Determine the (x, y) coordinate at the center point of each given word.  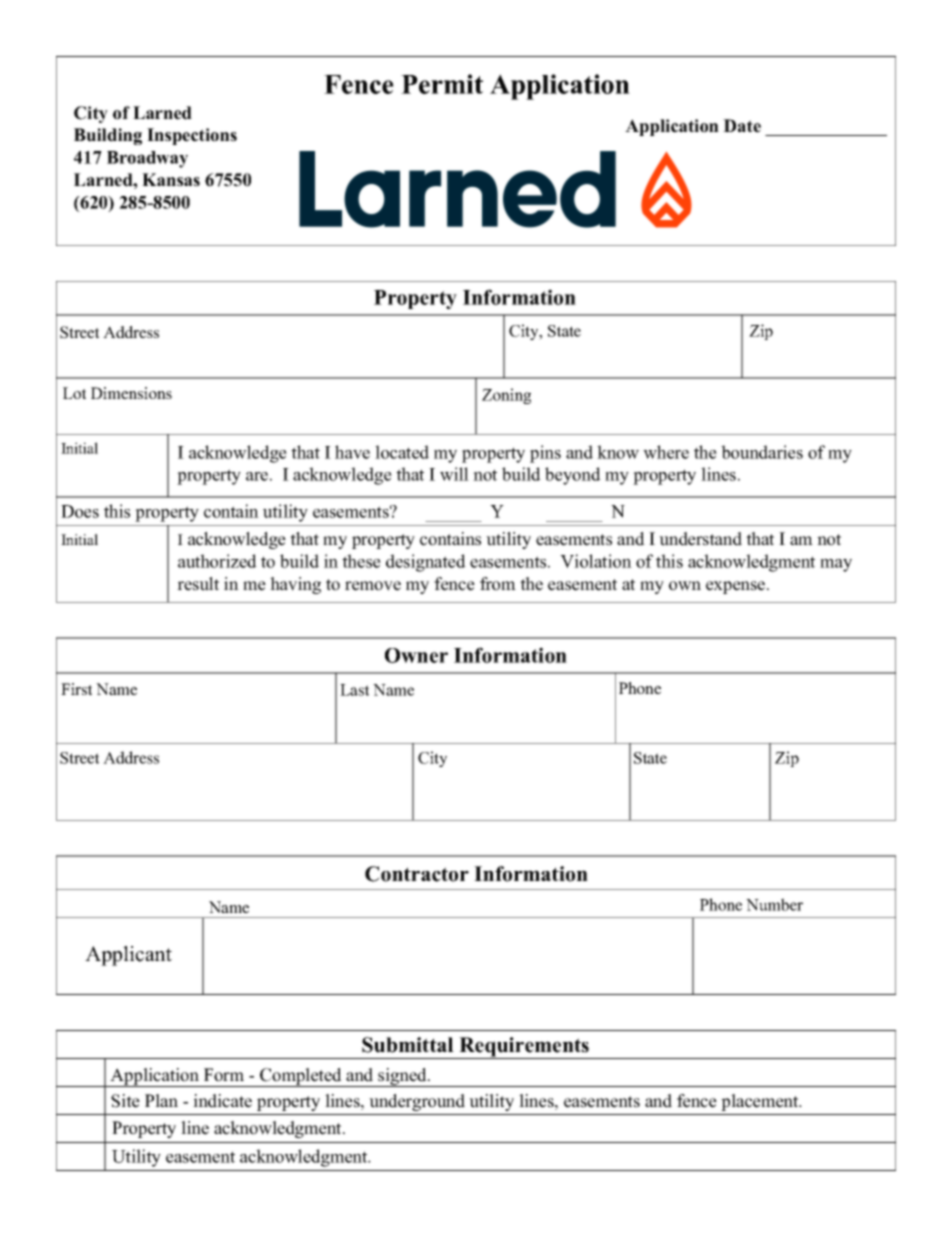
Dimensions (131, 393)
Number (774, 904)
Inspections (192, 136)
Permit (442, 84)
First (76, 689)
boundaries (762, 452)
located (402, 452)
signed (402, 1077)
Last (354, 690)
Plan (161, 1100)
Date (742, 126)
